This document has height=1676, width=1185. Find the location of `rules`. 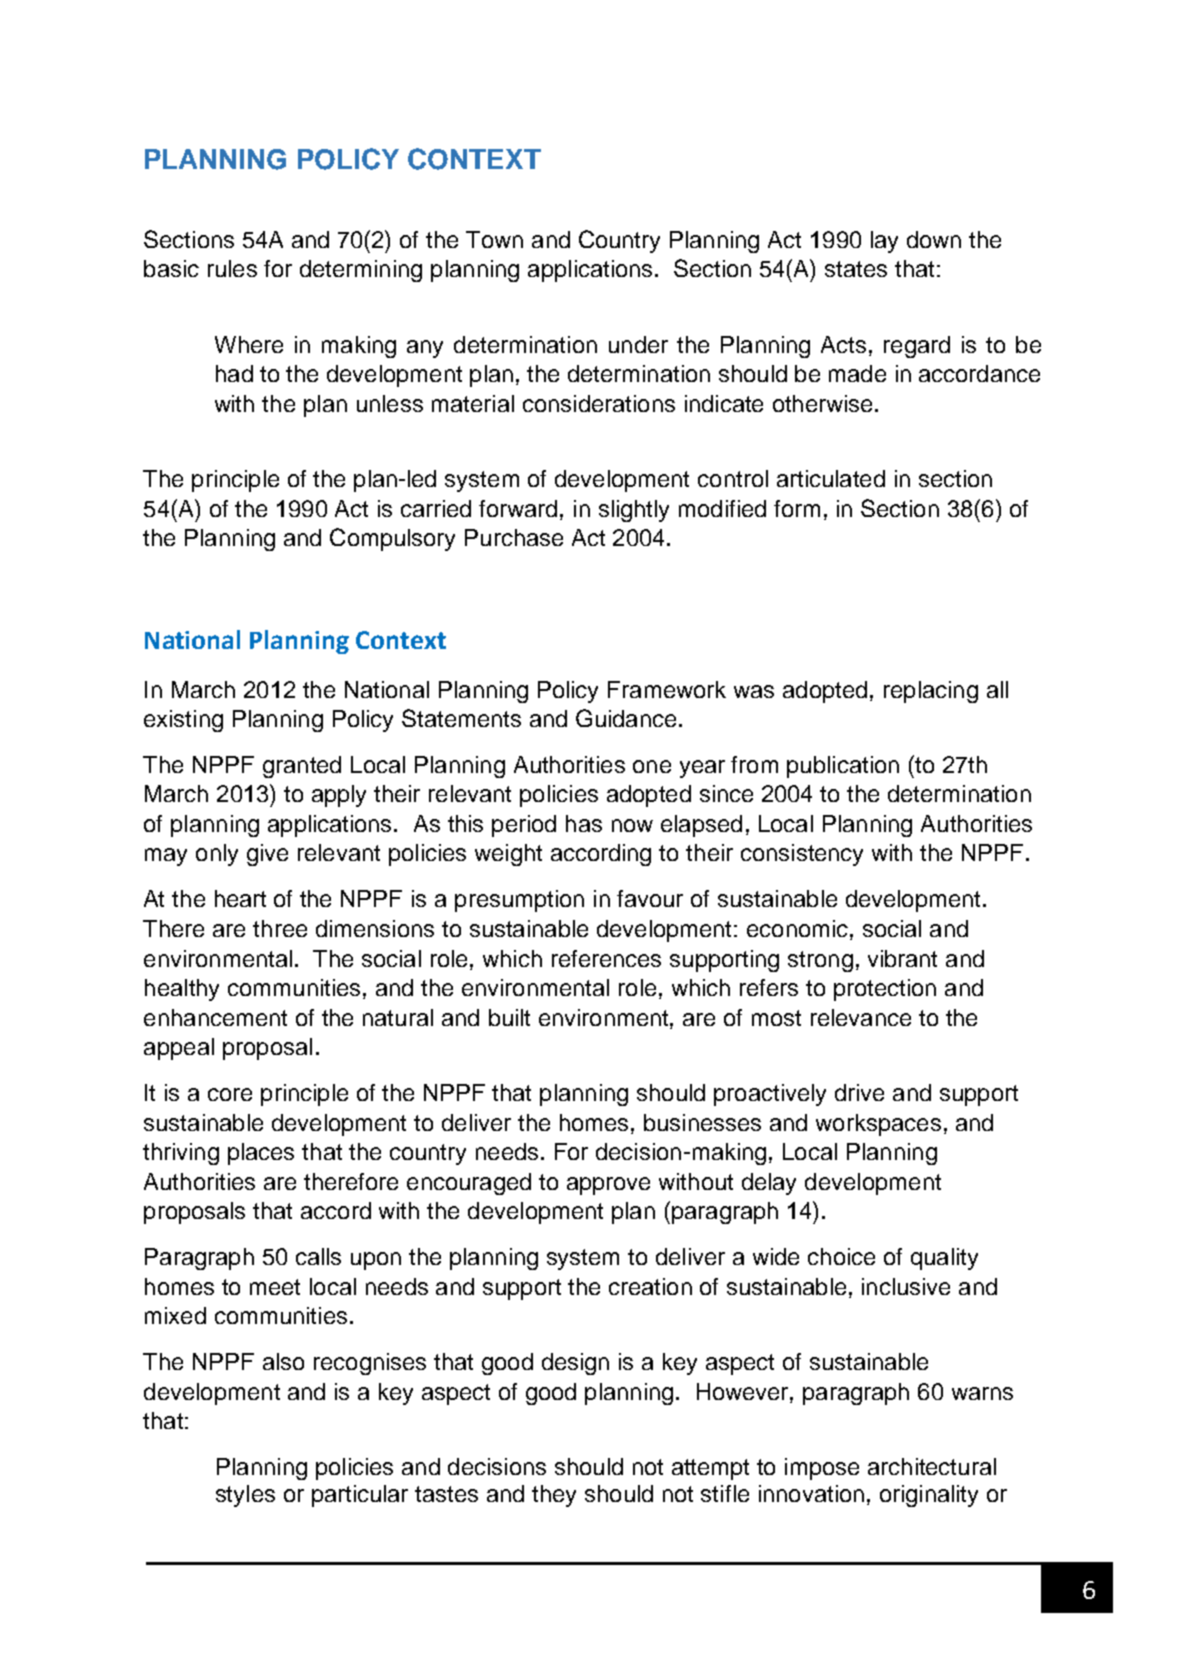

rules is located at coordinates (232, 268).
